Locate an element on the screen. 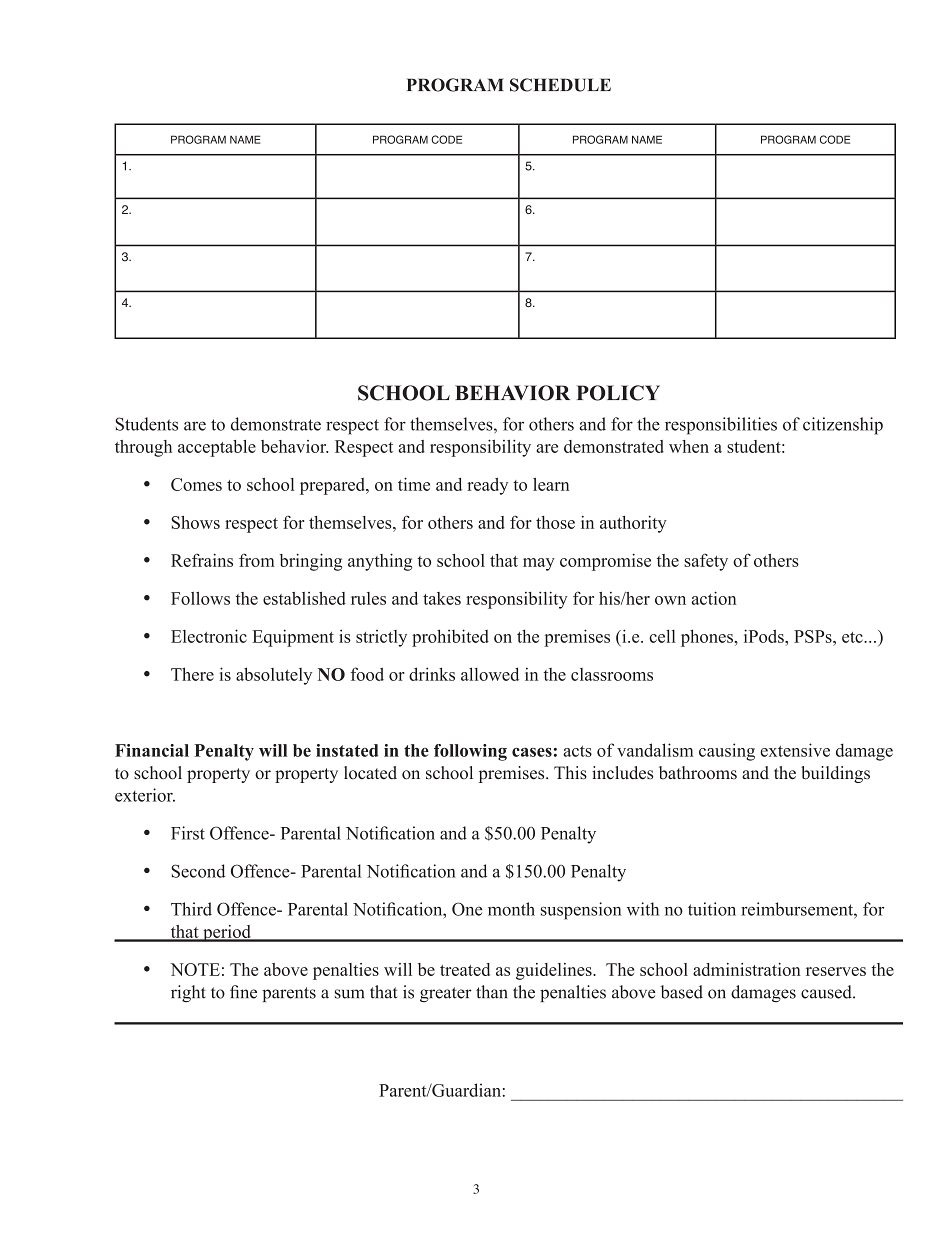 Image resolution: width=952 pixels, height=1233 pixels. Refrains is located at coordinates (202, 560).
